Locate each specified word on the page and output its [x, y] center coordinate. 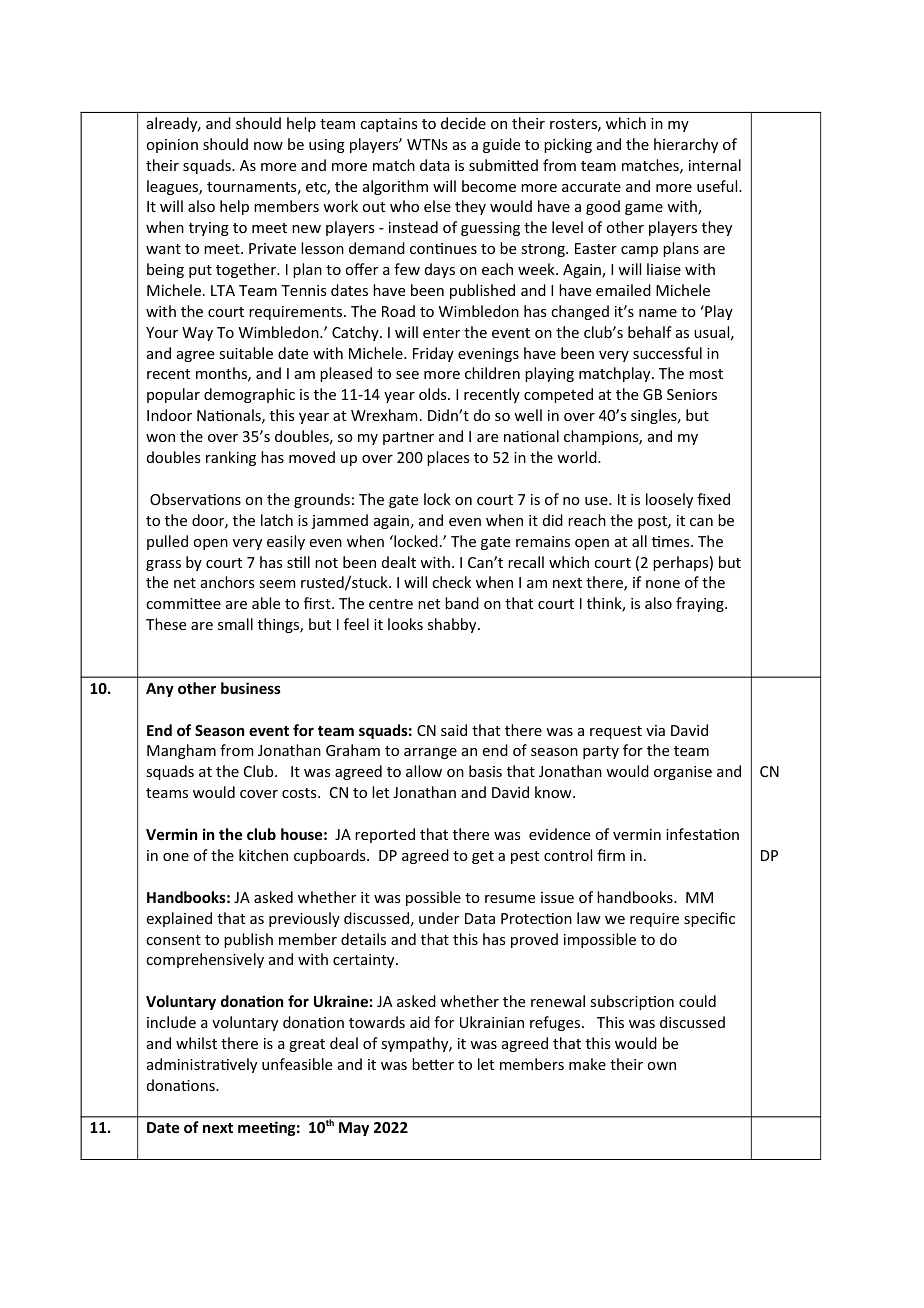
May [354, 1129]
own [661, 1066]
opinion [172, 146]
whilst [196, 1043]
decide [463, 123]
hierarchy [686, 145]
